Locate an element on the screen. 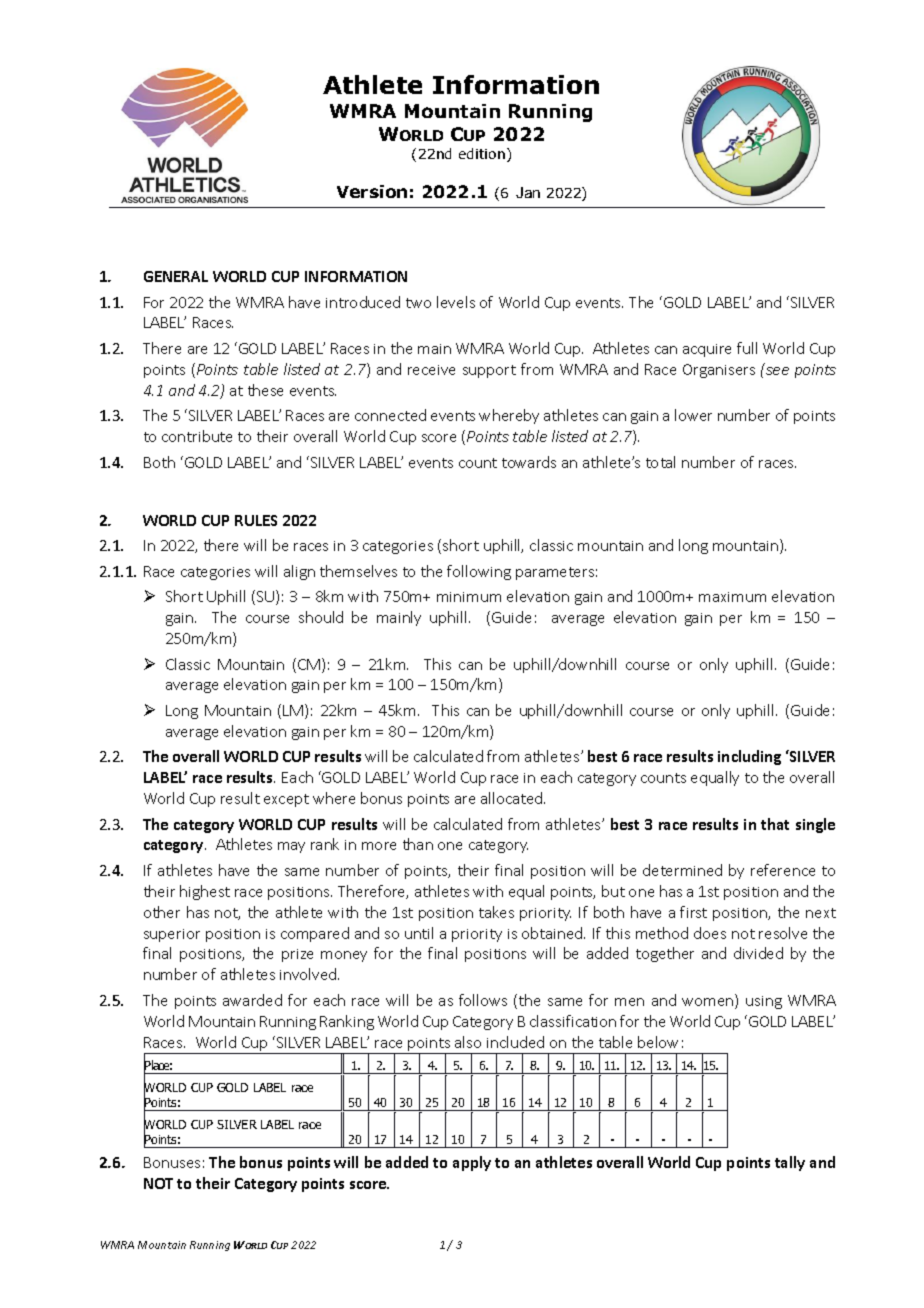 The image size is (924, 1308). should is located at coordinates (321, 617).
